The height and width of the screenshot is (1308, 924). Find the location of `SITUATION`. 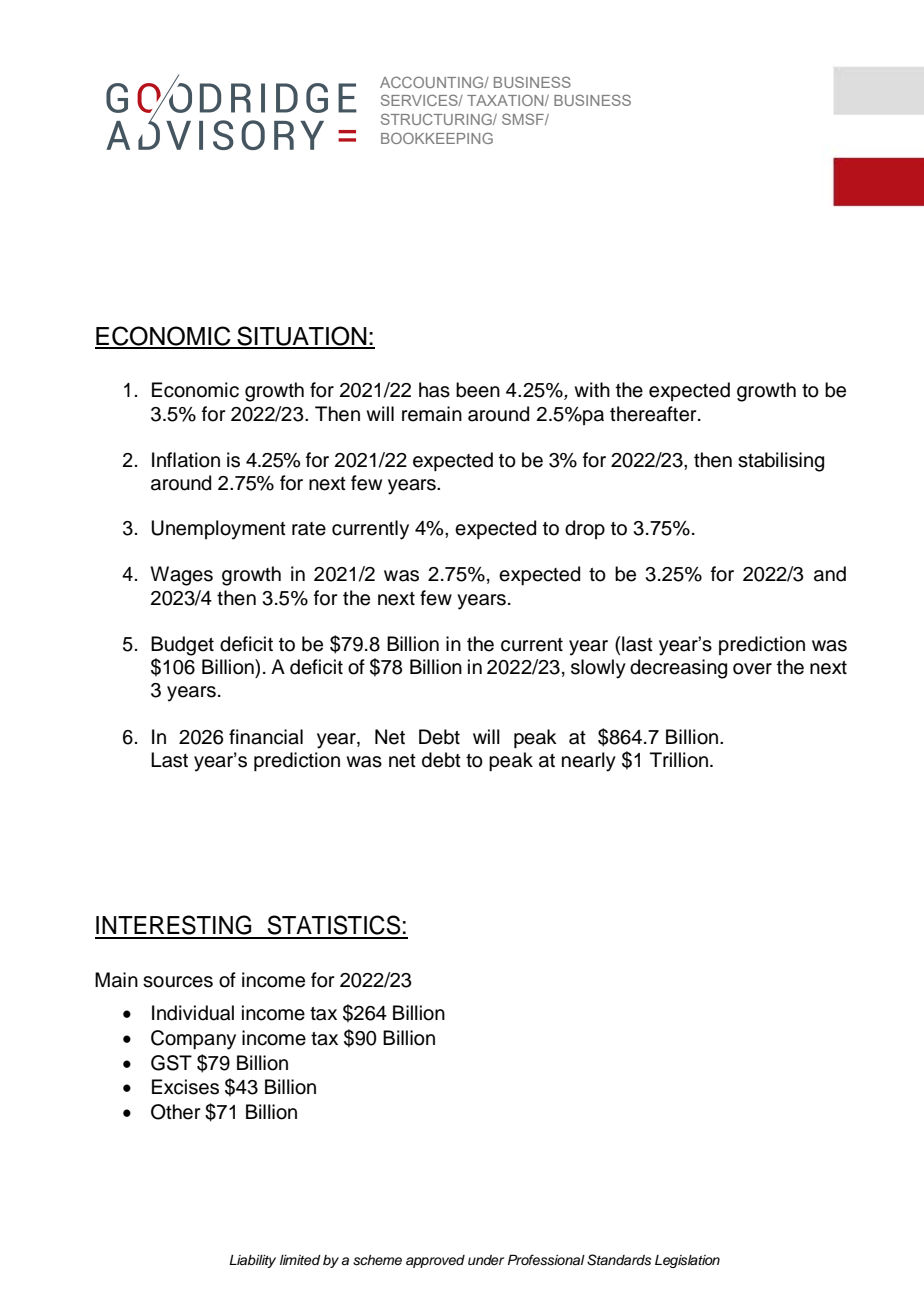

SITUATION is located at coordinates (302, 337).
